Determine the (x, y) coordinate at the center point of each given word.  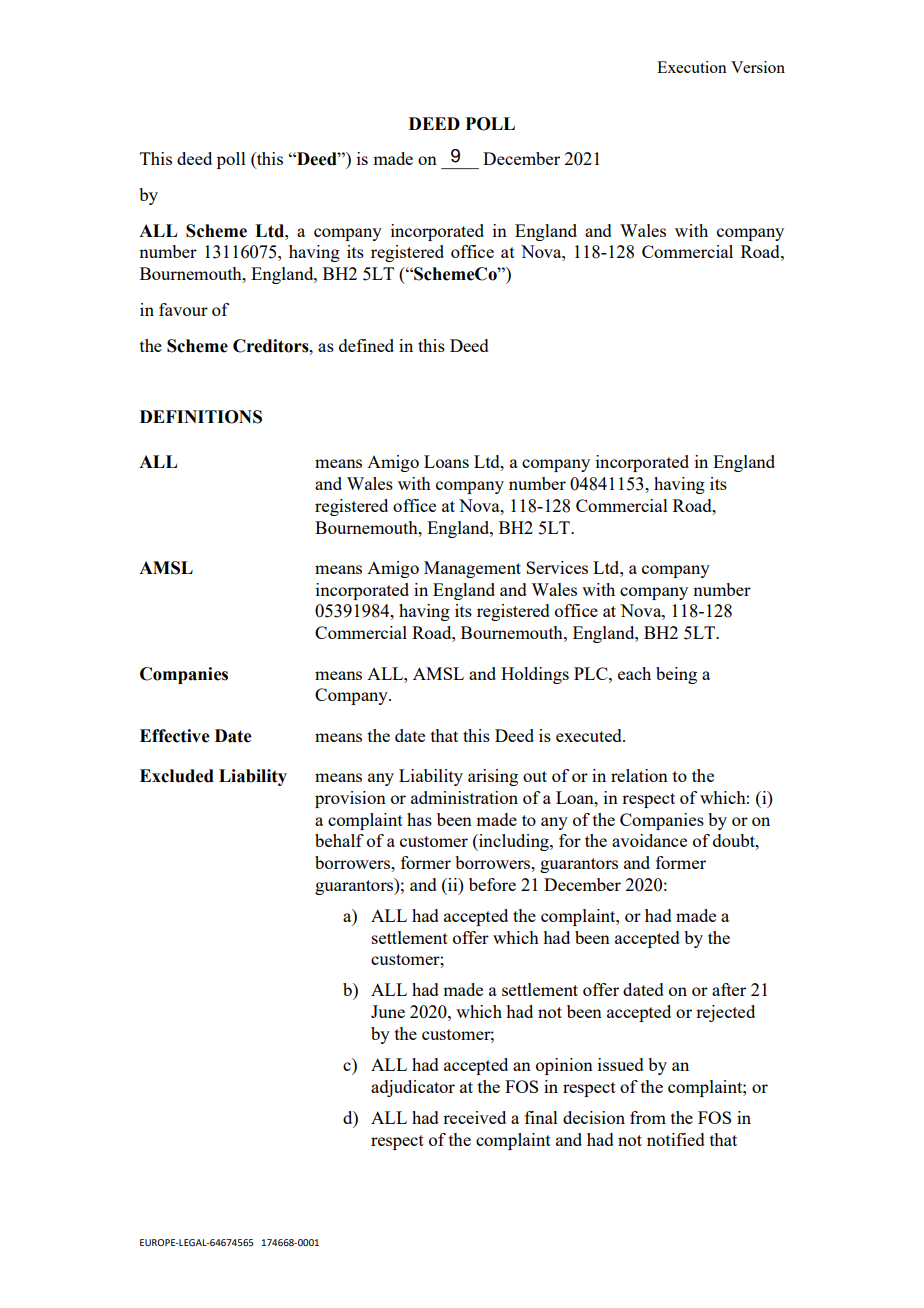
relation (639, 775)
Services (557, 567)
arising (493, 777)
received (474, 1117)
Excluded (177, 776)
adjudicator (413, 1088)
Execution (692, 67)
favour (183, 309)
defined (366, 345)
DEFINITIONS (201, 417)
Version (758, 67)
